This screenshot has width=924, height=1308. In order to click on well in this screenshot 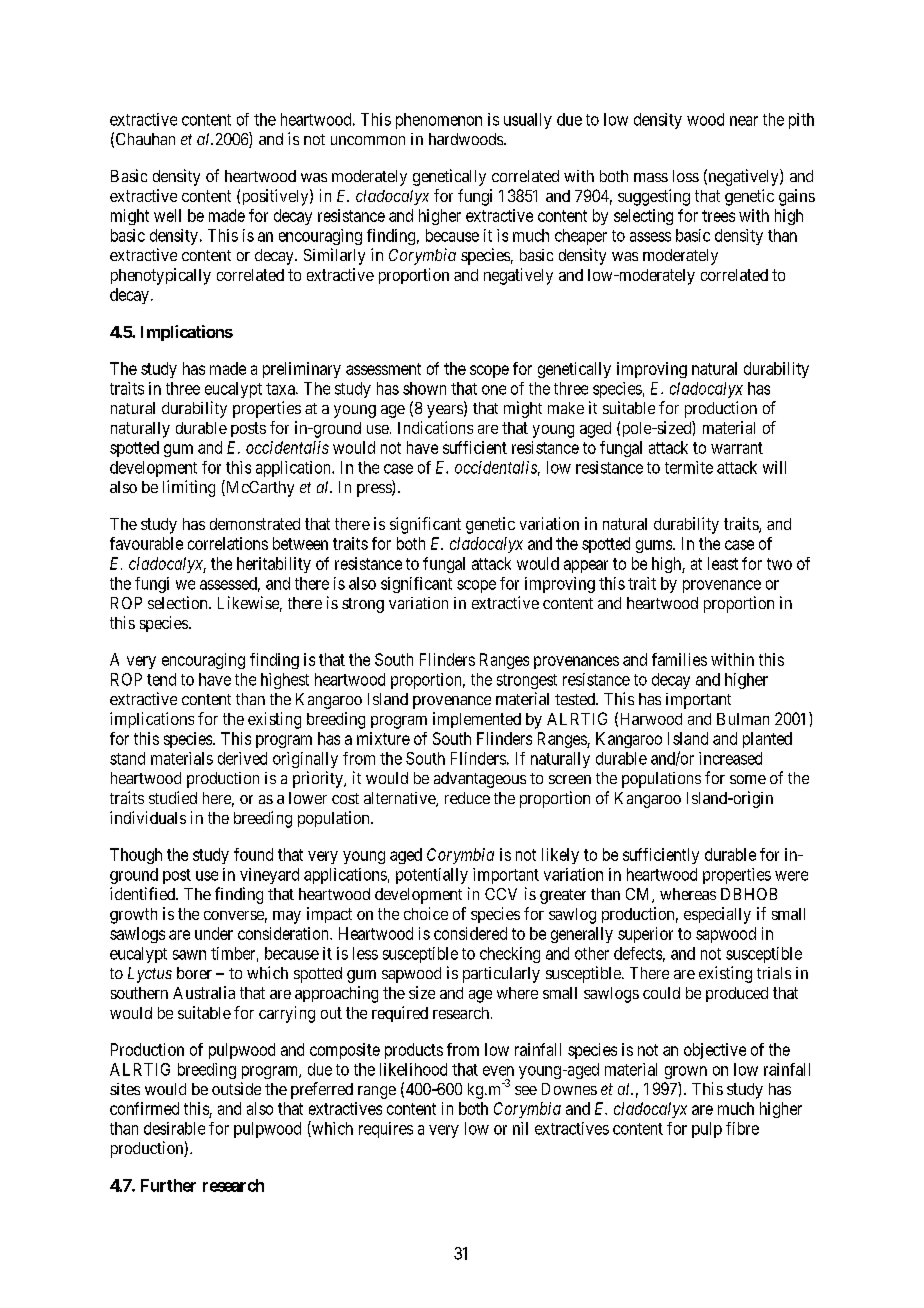, I will do `click(167, 215)`.
